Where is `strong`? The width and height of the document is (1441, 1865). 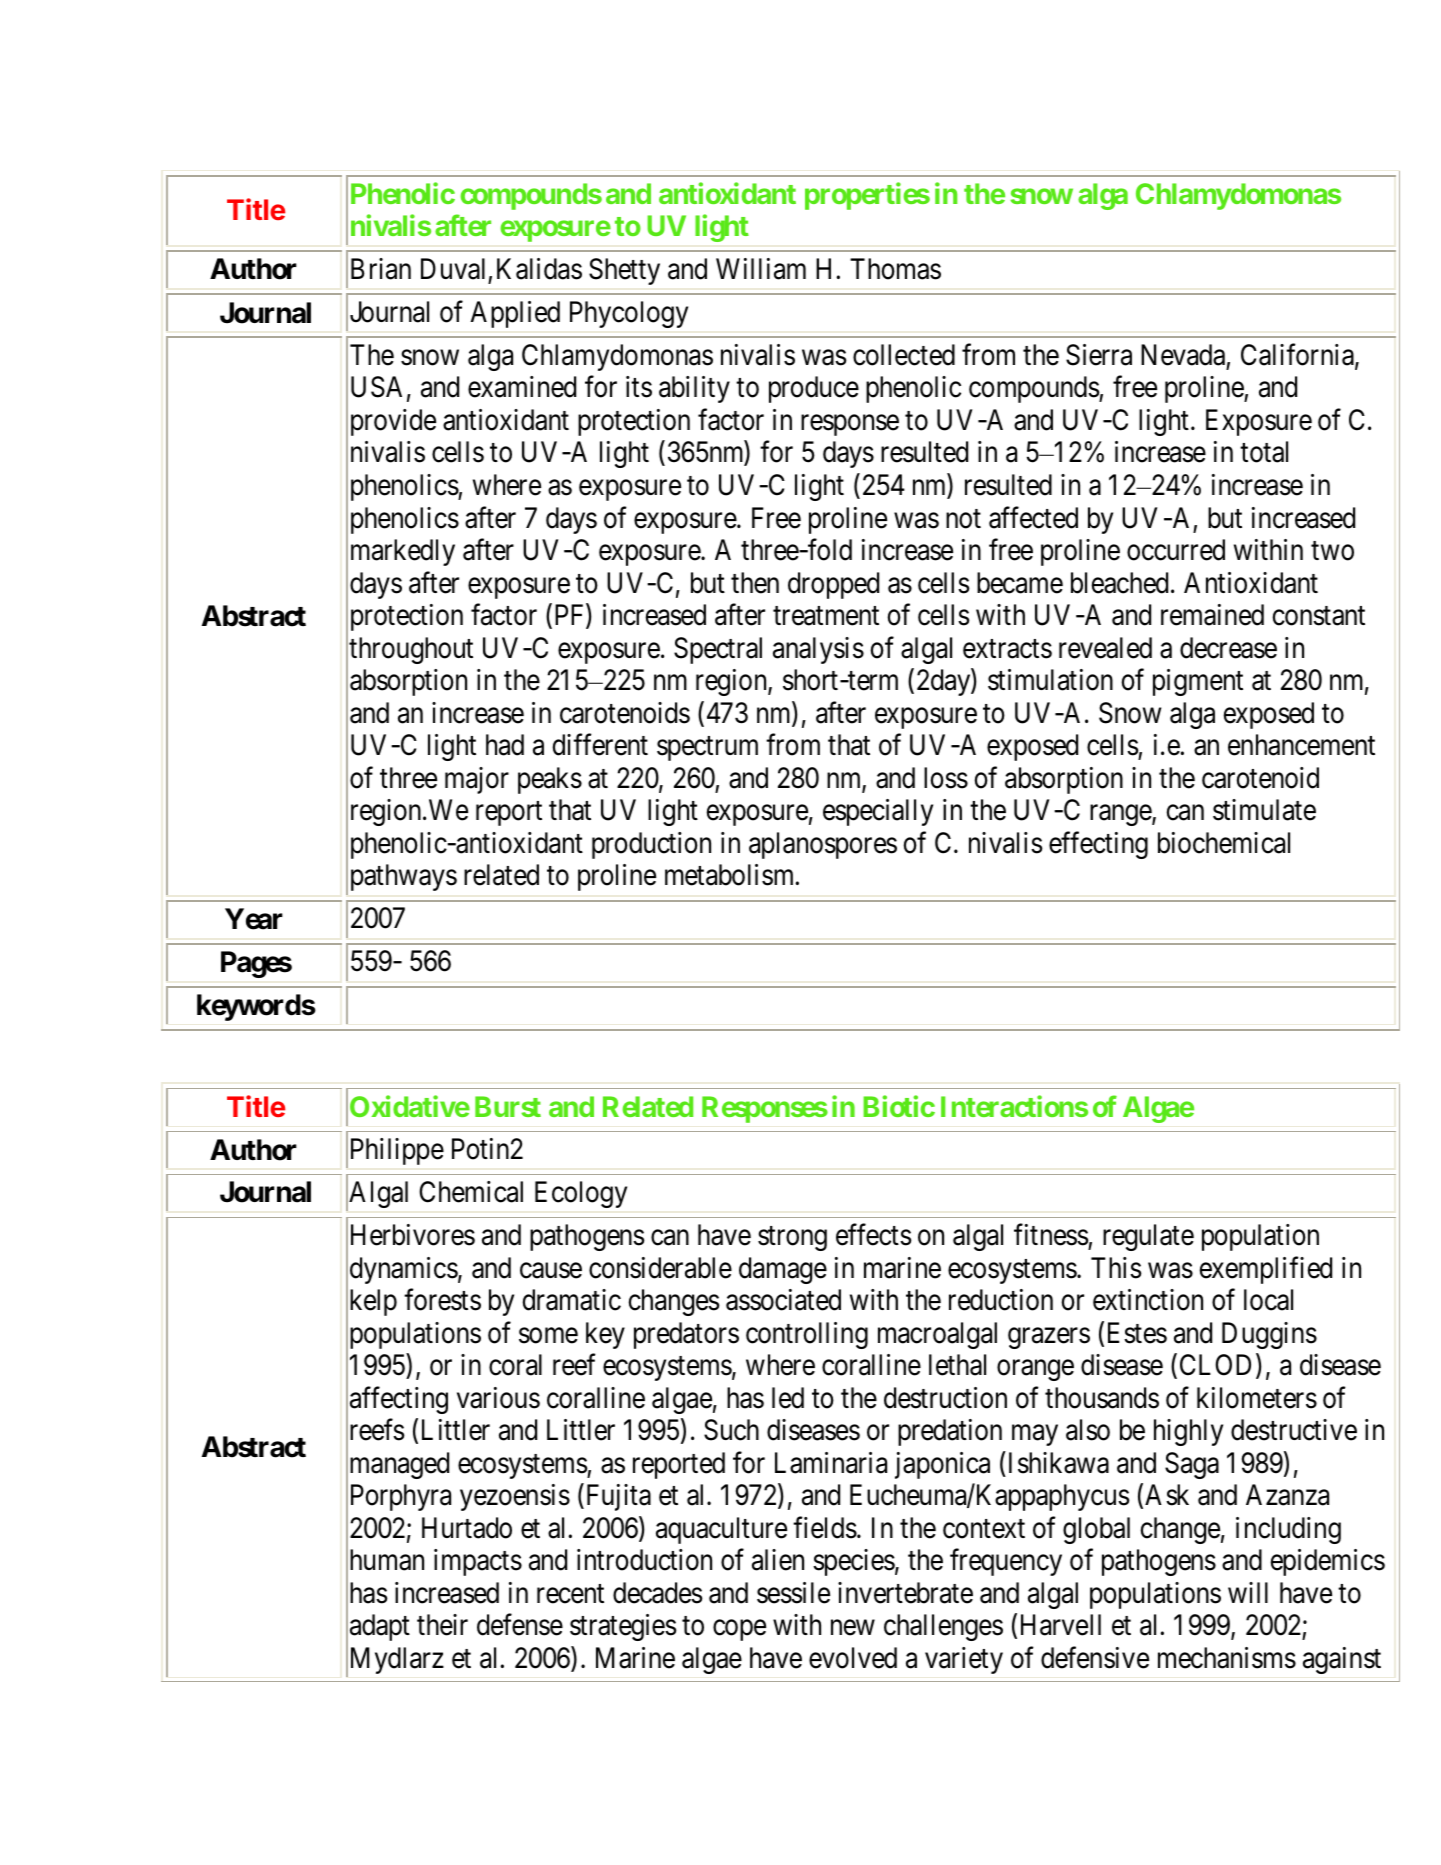
strong is located at coordinates (792, 1239).
